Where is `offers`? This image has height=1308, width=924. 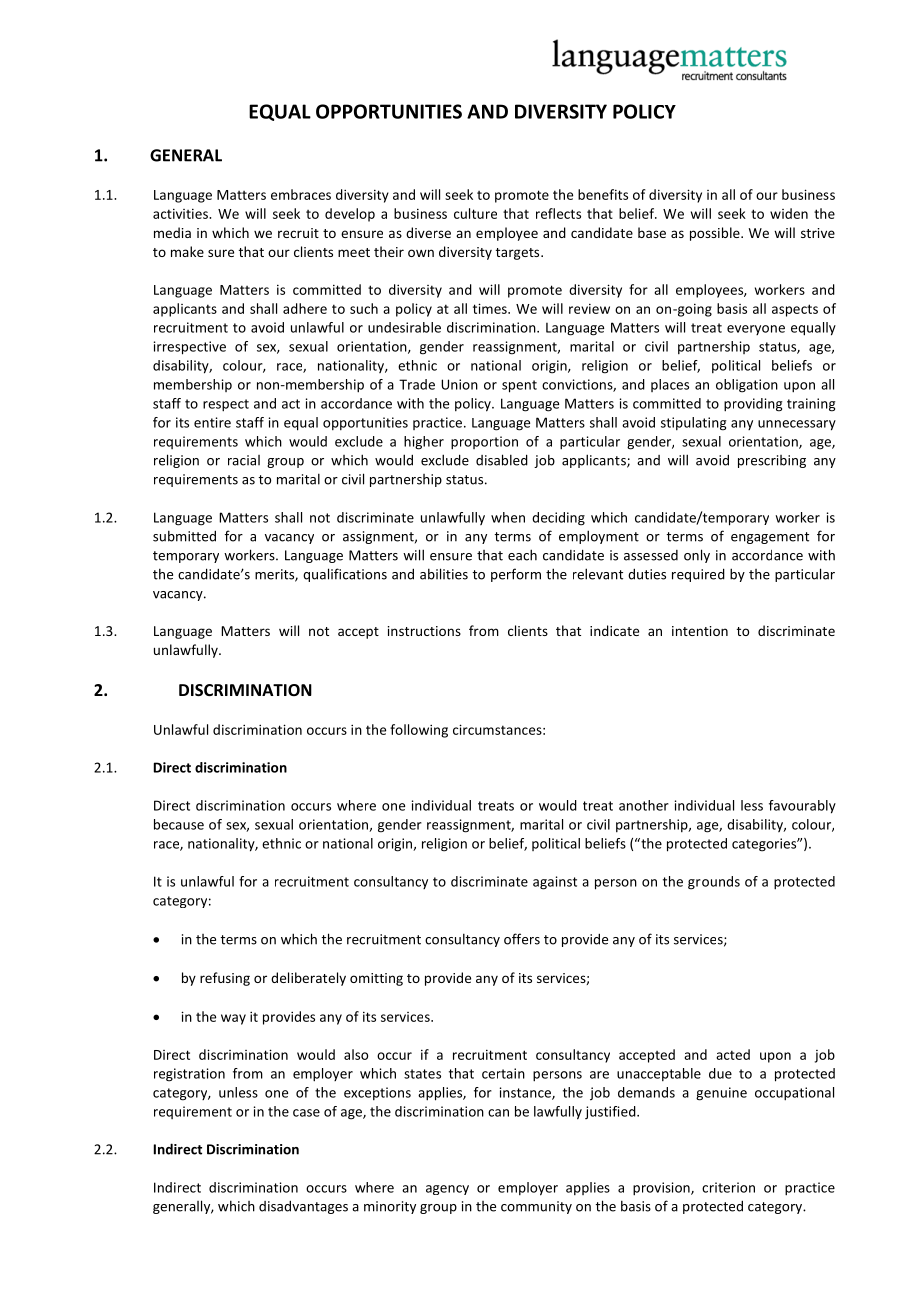 offers is located at coordinates (522, 939).
